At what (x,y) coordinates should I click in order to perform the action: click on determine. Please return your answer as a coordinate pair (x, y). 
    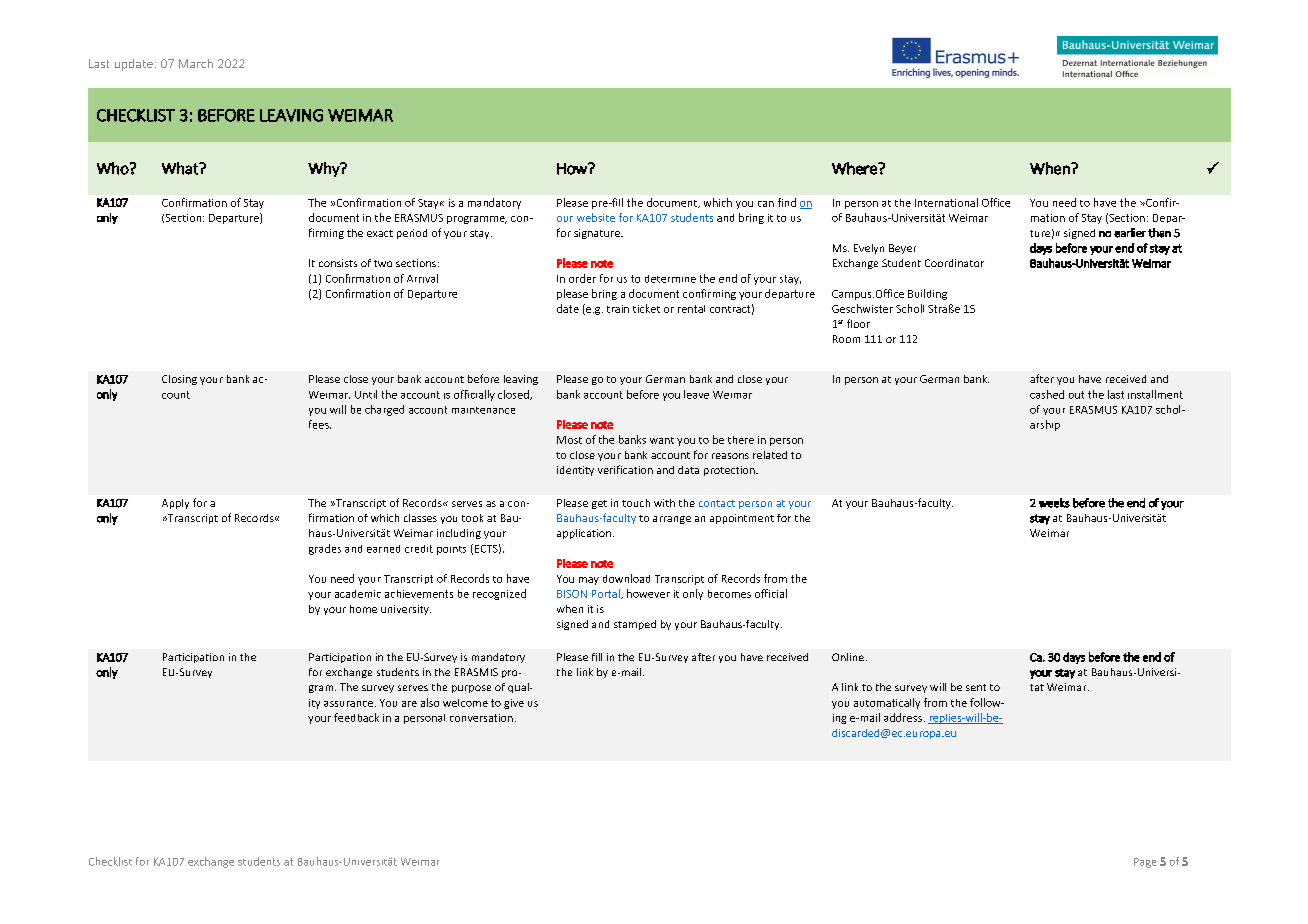
    Looking at the image, I should click on (670, 279).
